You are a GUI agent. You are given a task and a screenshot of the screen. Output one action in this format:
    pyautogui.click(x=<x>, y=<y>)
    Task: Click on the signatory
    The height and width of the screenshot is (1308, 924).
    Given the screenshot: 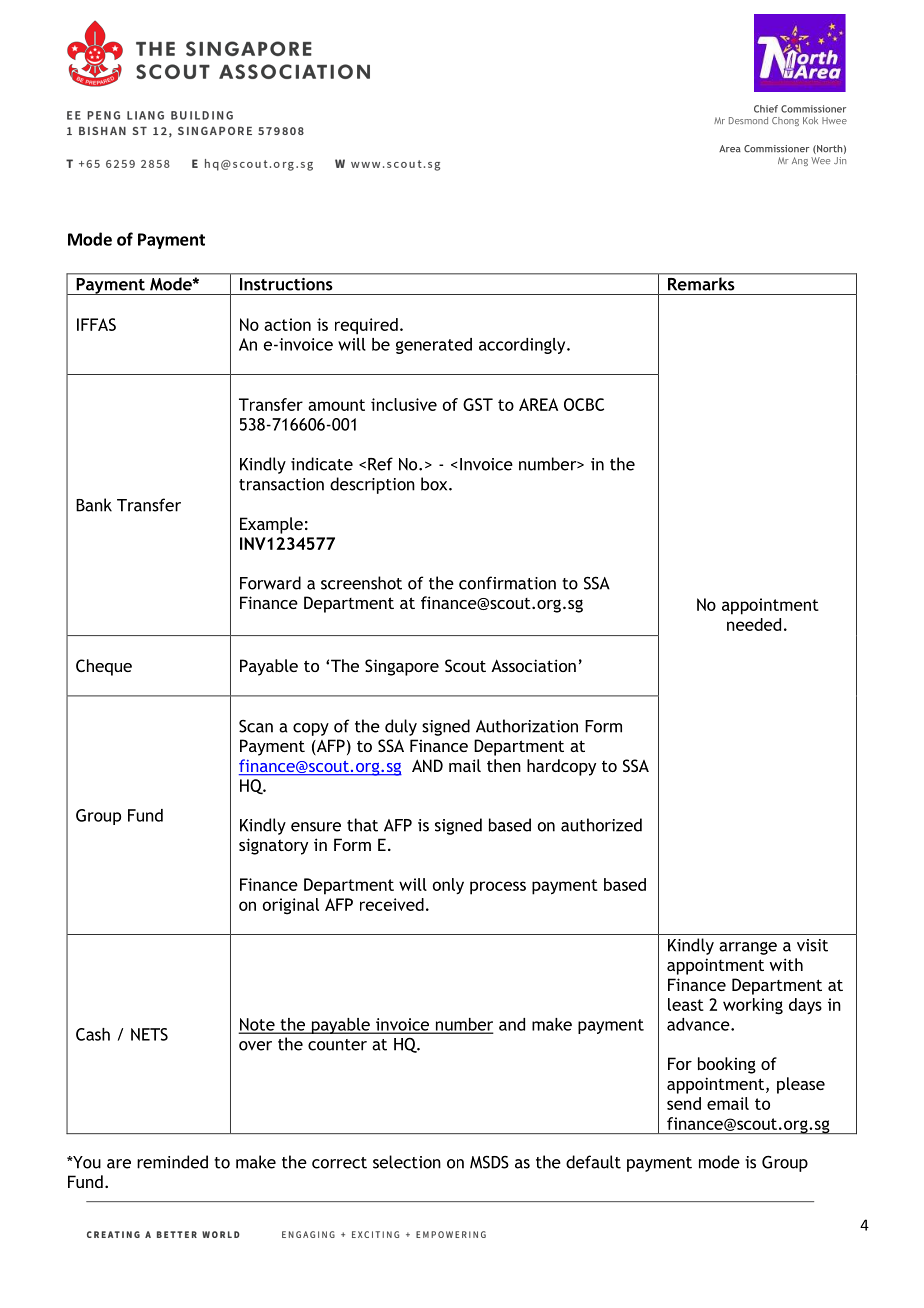 What is the action you would take?
    pyautogui.click(x=273, y=846)
